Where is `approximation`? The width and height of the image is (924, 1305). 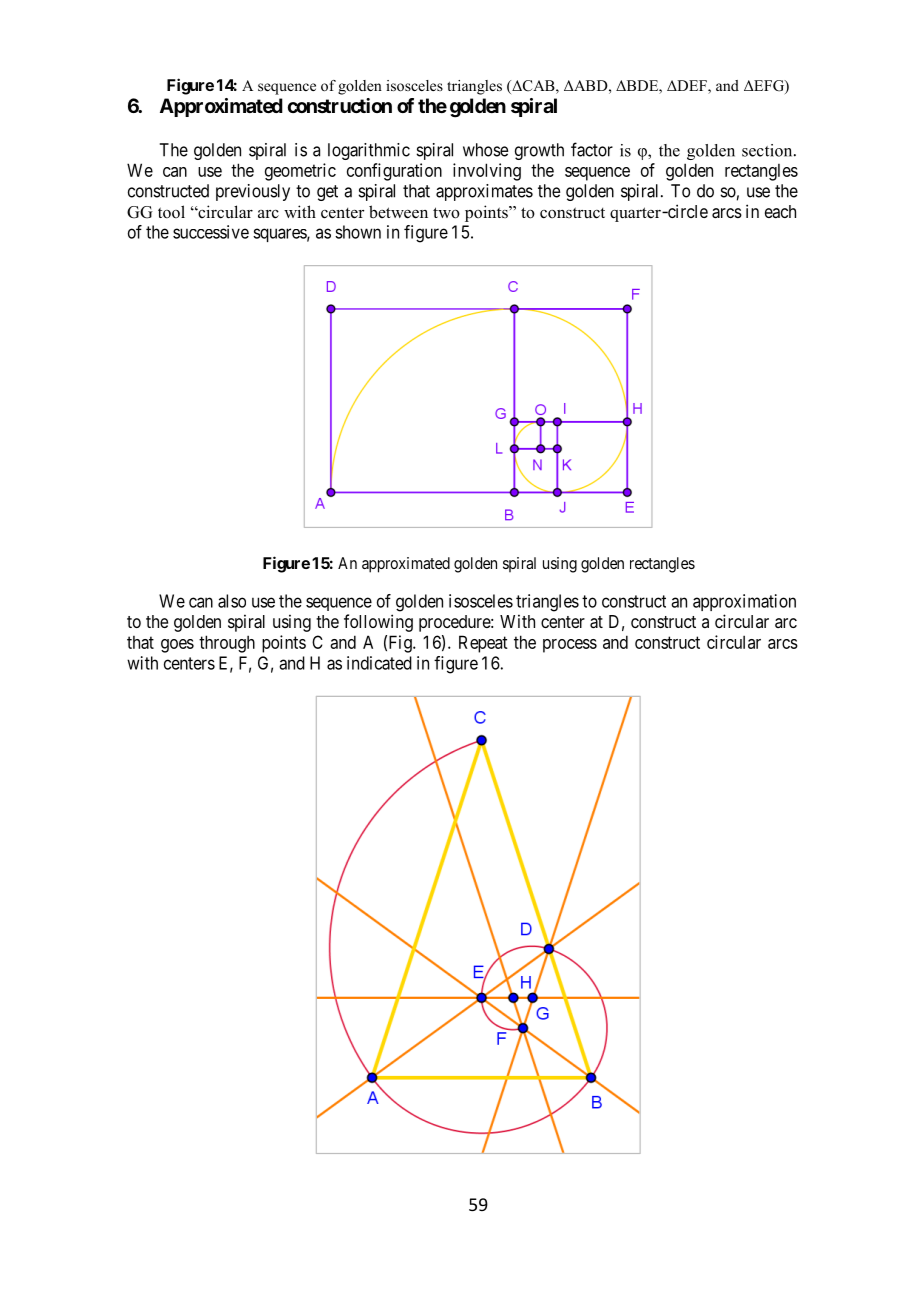 approximation is located at coordinates (744, 602).
